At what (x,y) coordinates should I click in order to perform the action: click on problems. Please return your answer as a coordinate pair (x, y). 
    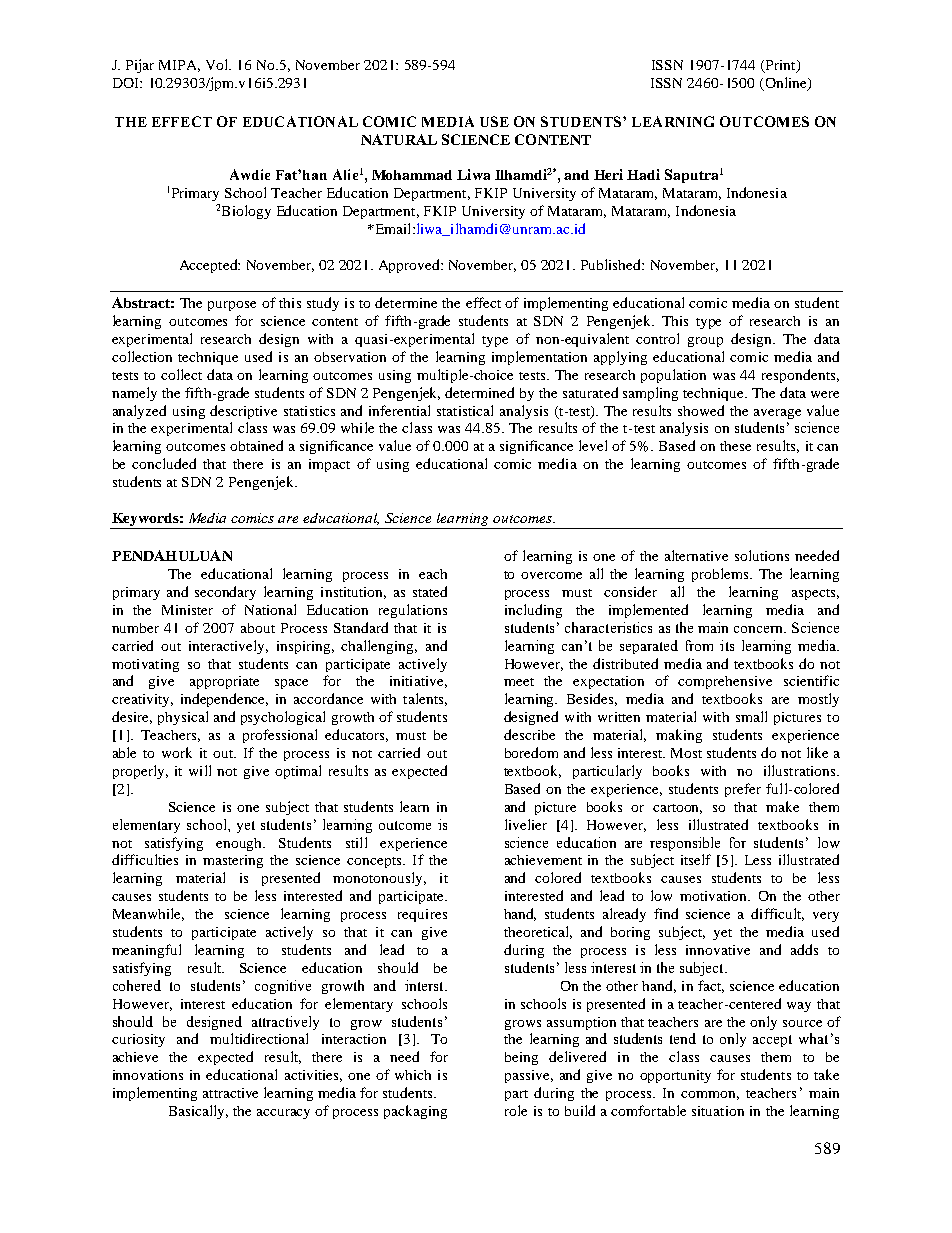
    Looking at the image, I should click on (721, 575).
